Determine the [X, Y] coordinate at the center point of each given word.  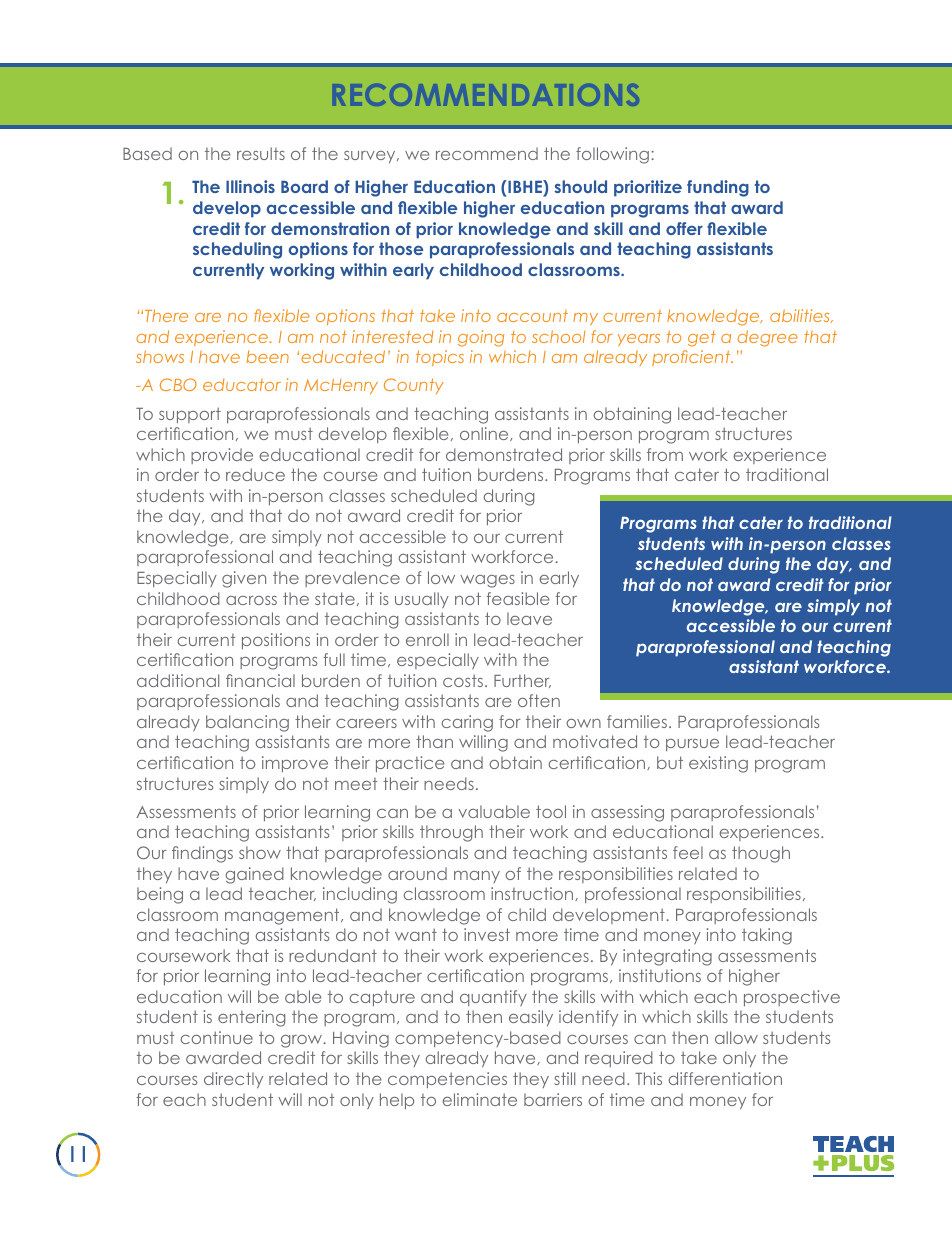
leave [529, 618]
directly [233, 1080]
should [580, 186]
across [251, 600]
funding [718, 188]
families [637, 721]
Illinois [250, 186]
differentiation [725, 1078]
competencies [447, 1080]
